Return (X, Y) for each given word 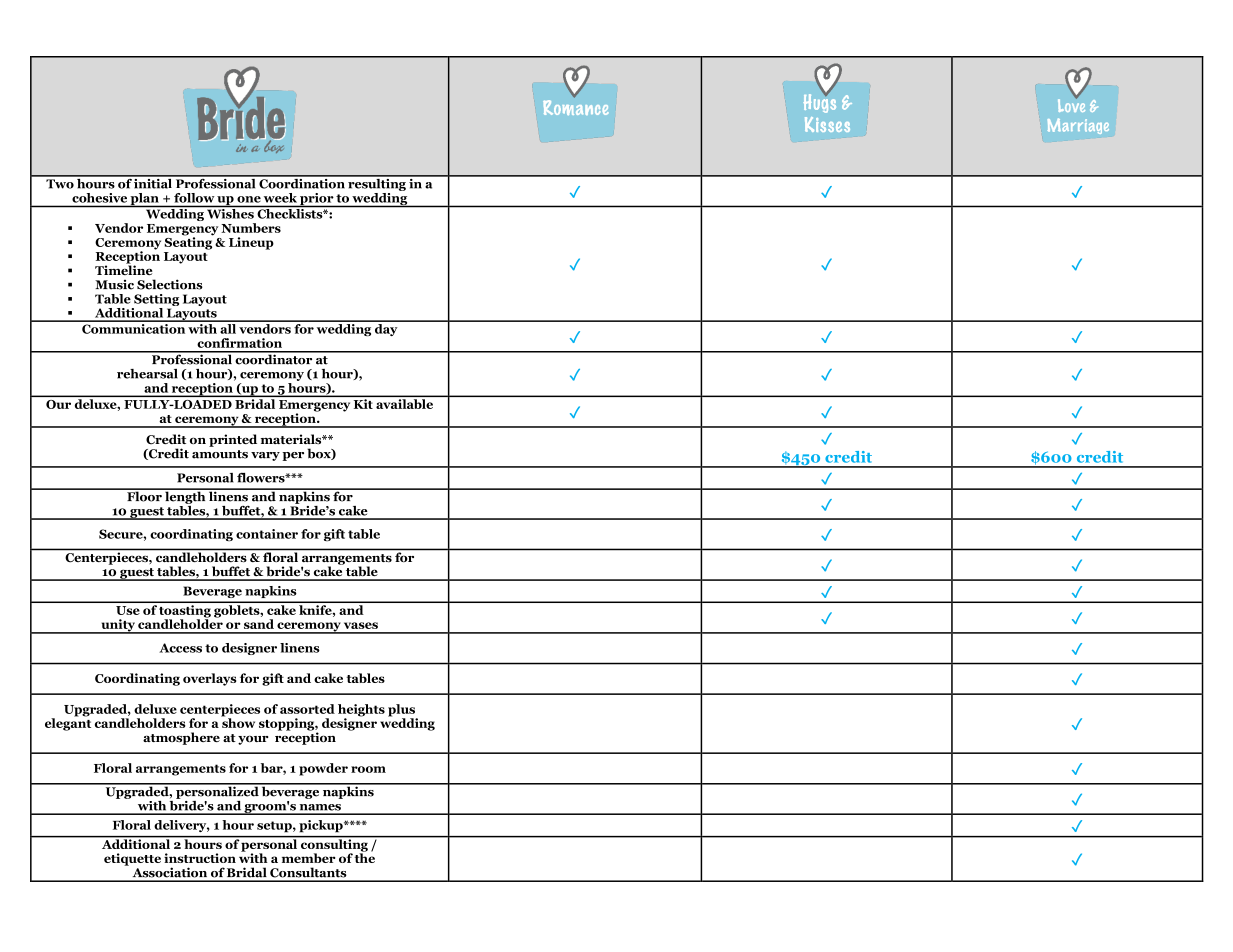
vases (361, 625)
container (267, 534)
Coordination (302, 182)
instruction (200, 858)
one (249, 199)
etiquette (132, 859)
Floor (144, 495)
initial (153, 182)
